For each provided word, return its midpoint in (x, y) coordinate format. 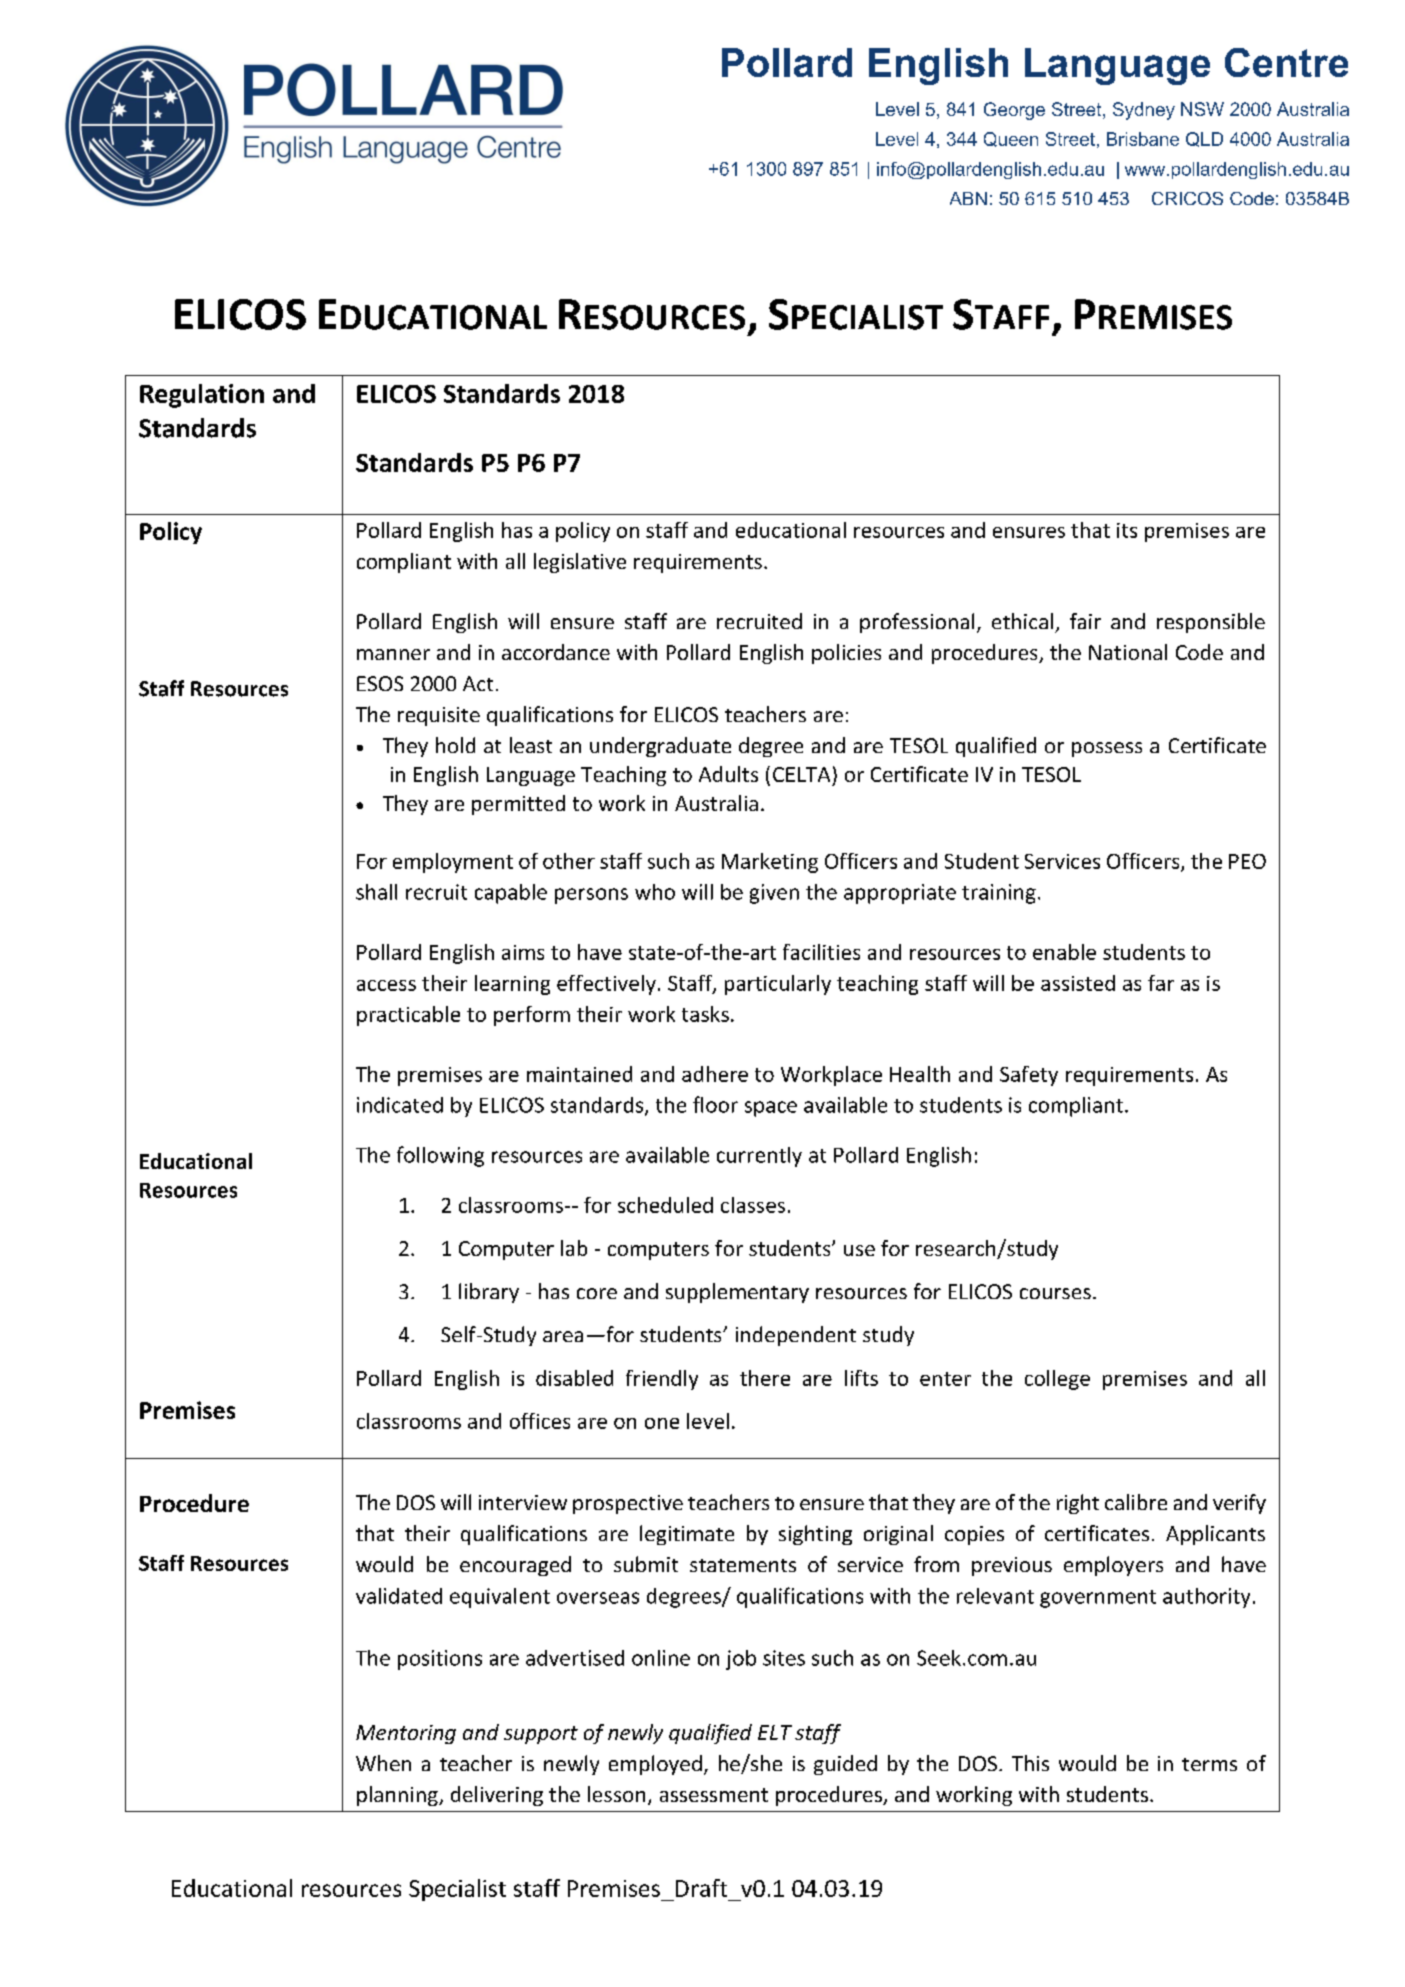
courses (1055, 1293)
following (440, 1156)
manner (393, 654)
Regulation (202, 396)
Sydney (1144, 111)
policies (846, 654)
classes (753, 1205)
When (383, 1763)
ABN (968, 198)
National (1128, 652)
